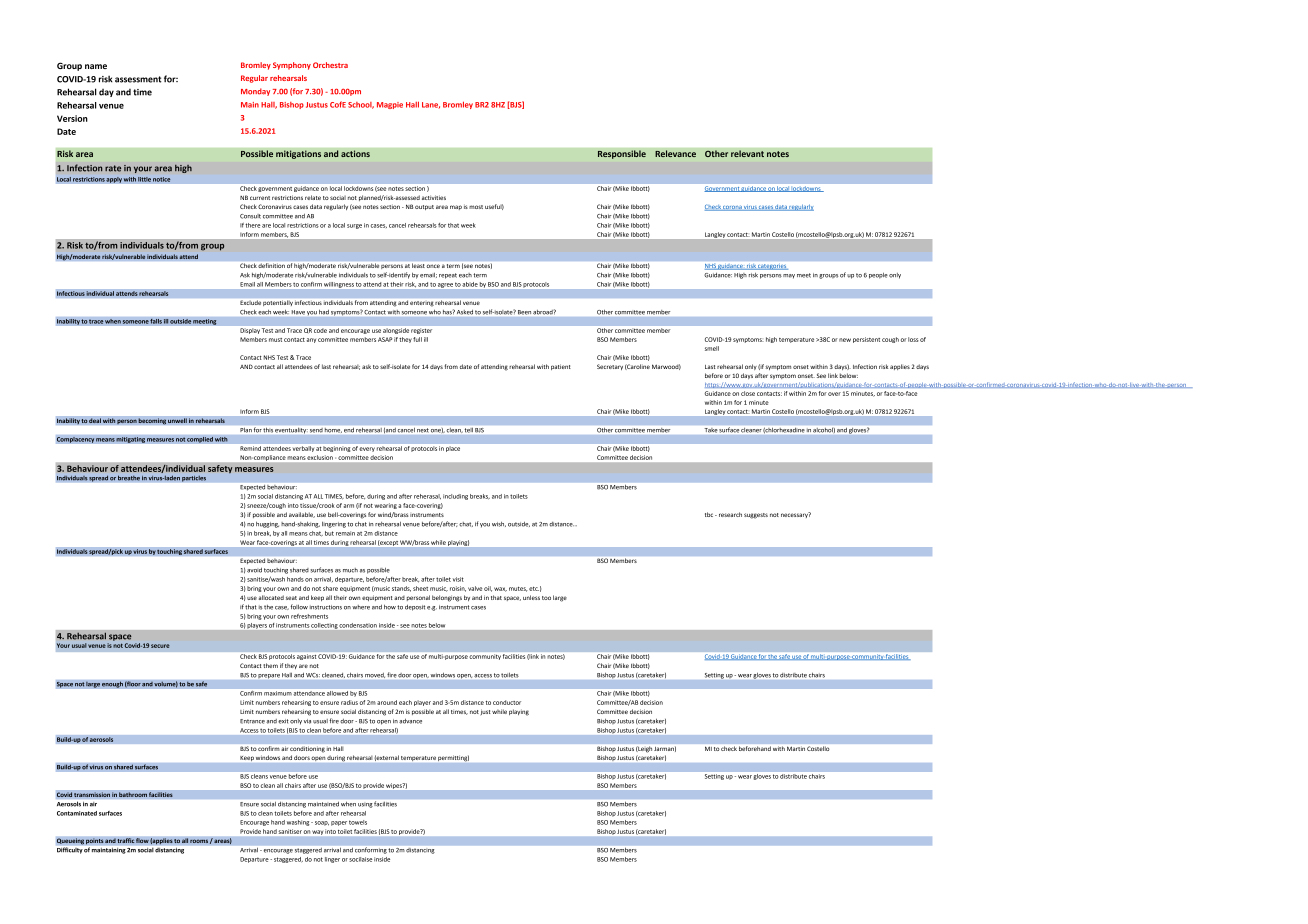 This image has width=1308, height=924. Describe the element at coordinates (453, 758) in the image. I see `permitting` at that location.
